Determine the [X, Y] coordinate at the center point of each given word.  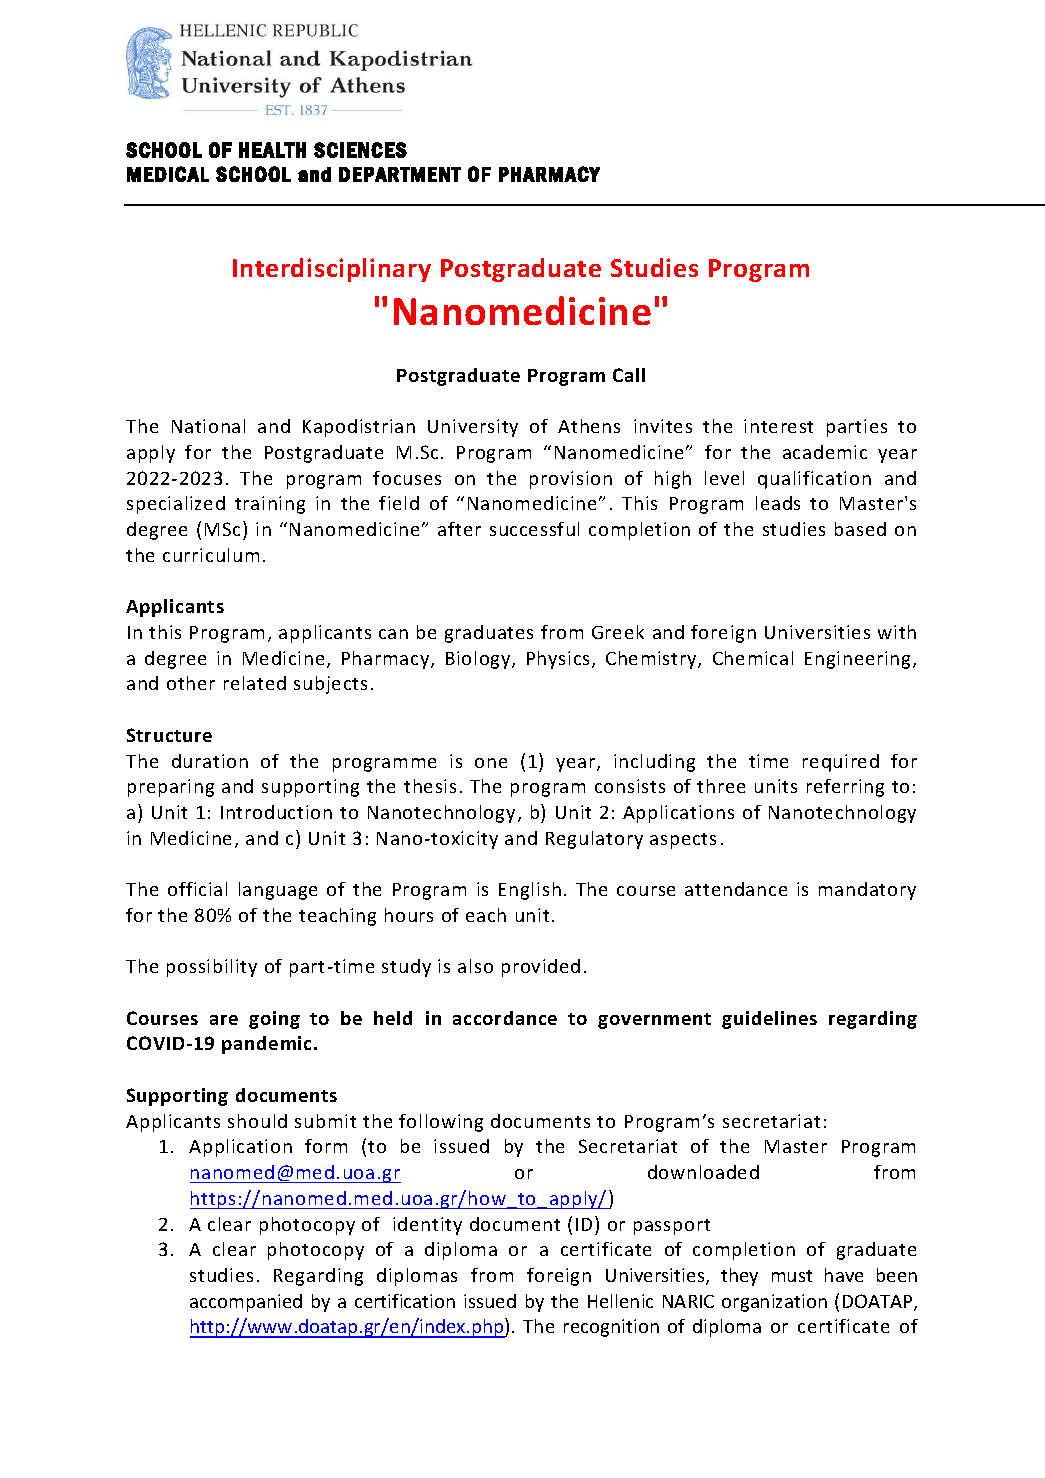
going [274, 1020]
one [491, 763]
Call [629, 375]
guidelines [769, 1020]
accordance [505, 1018]
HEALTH [272, 150]
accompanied [246, 1303]
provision [571, 480]
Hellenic [620, 1301]
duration [210, 761]
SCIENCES [360, 150]
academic [825, 452]
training [270, 505]
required [841, 763]
